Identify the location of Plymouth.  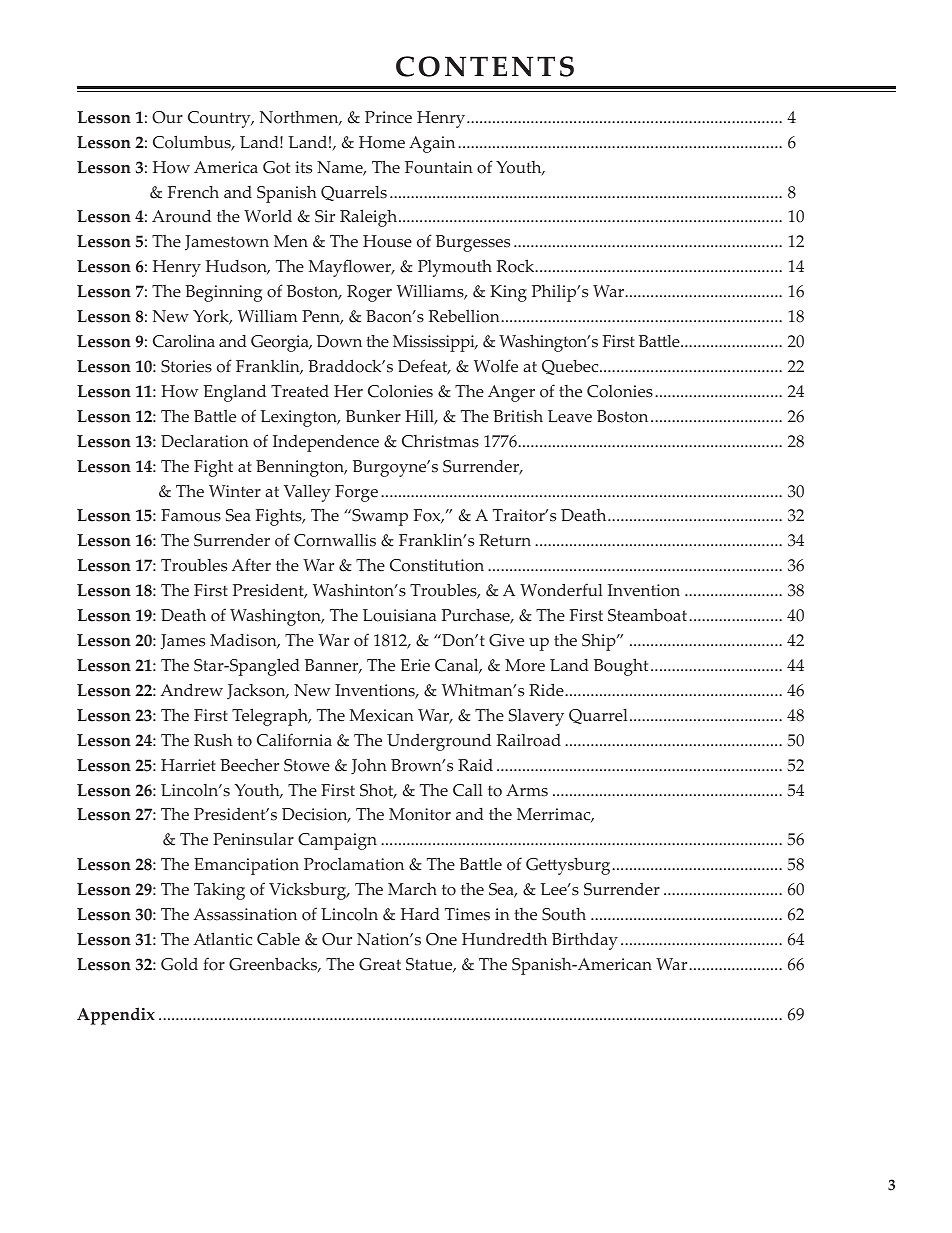
(455, 268).
